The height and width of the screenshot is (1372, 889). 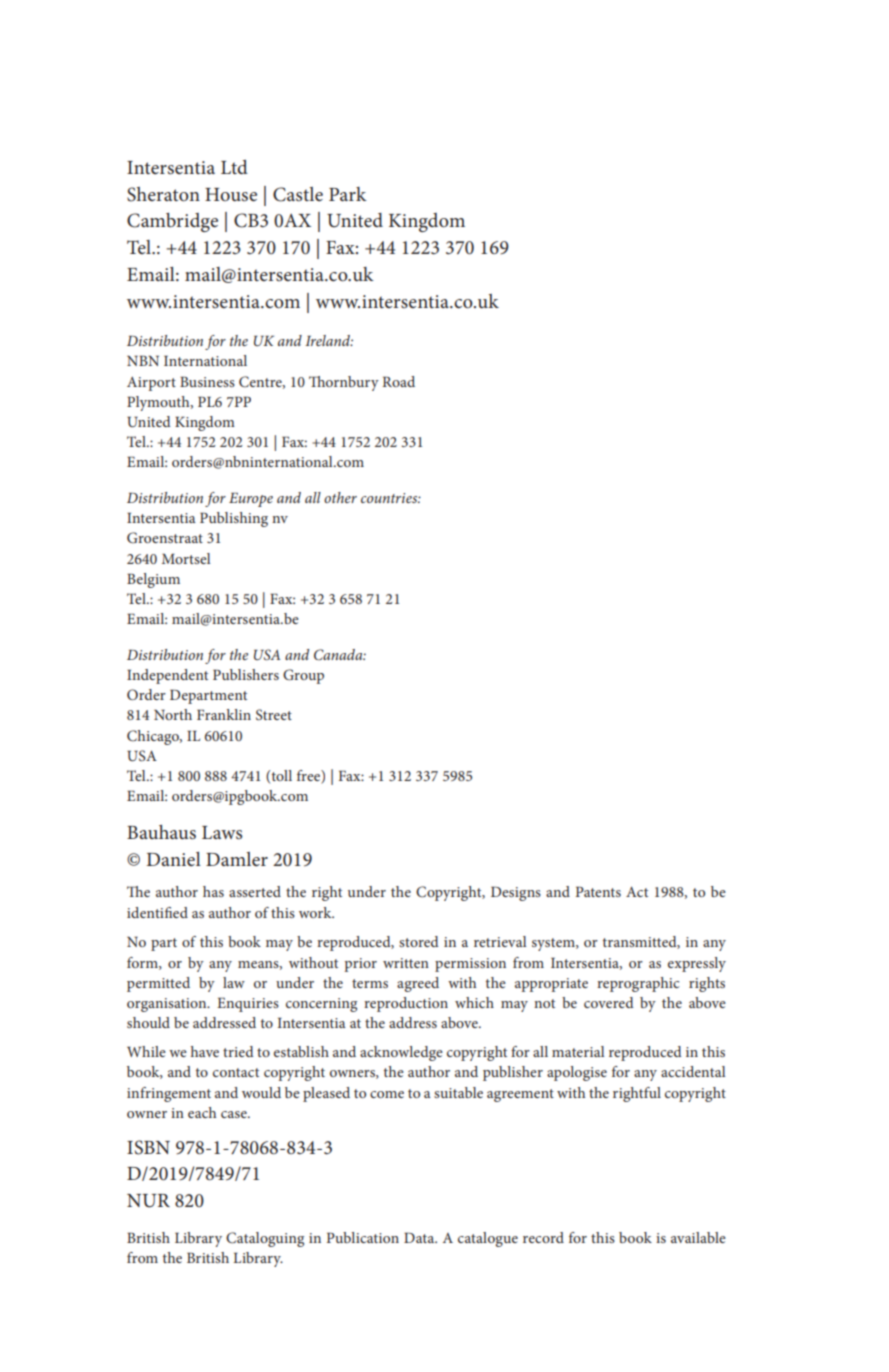 I want to click on available, so click(x=698, y=1237).
